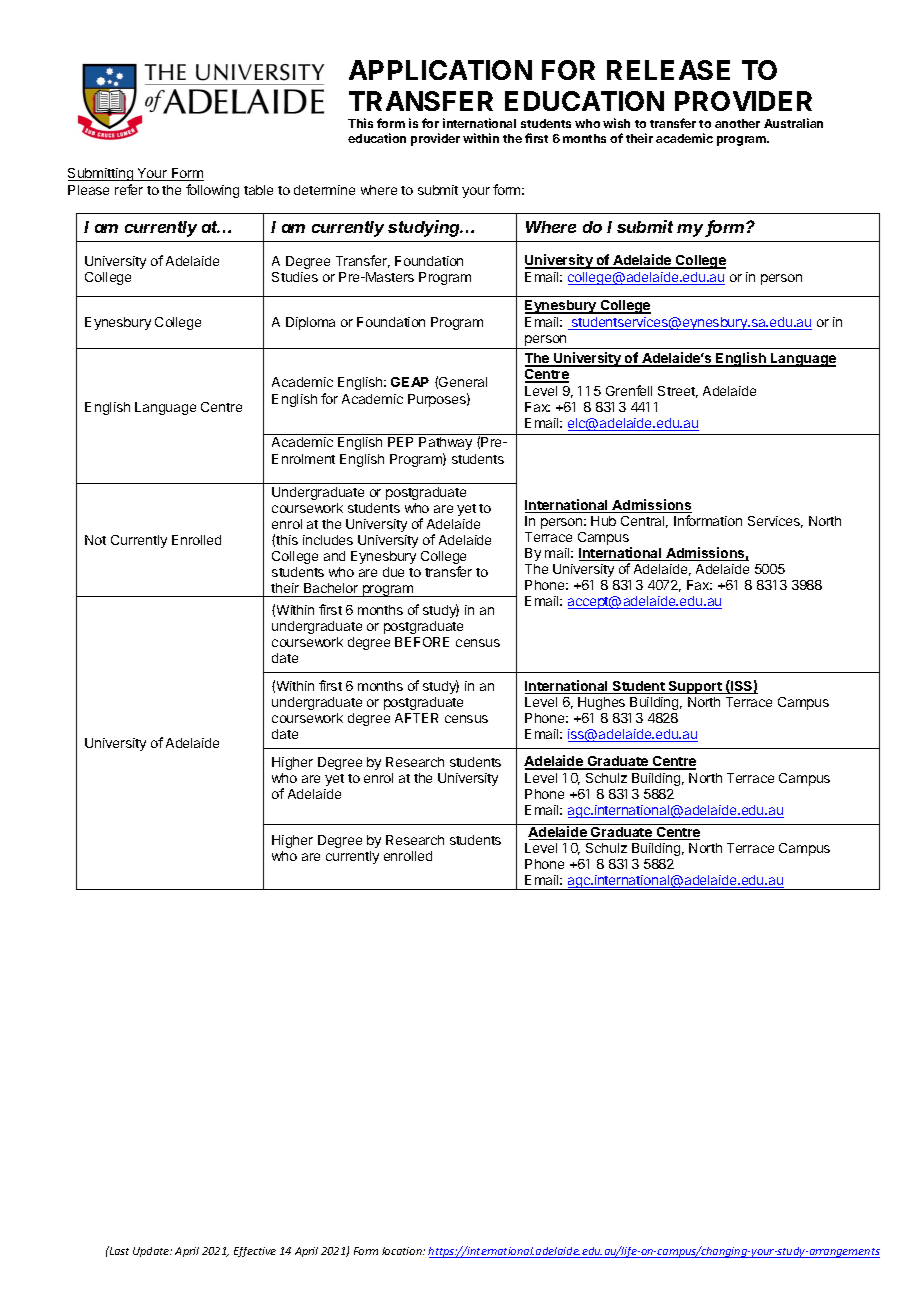 This screenshot has height=1308, width=924. I want to click on BEFORE, so click(422, 642).
